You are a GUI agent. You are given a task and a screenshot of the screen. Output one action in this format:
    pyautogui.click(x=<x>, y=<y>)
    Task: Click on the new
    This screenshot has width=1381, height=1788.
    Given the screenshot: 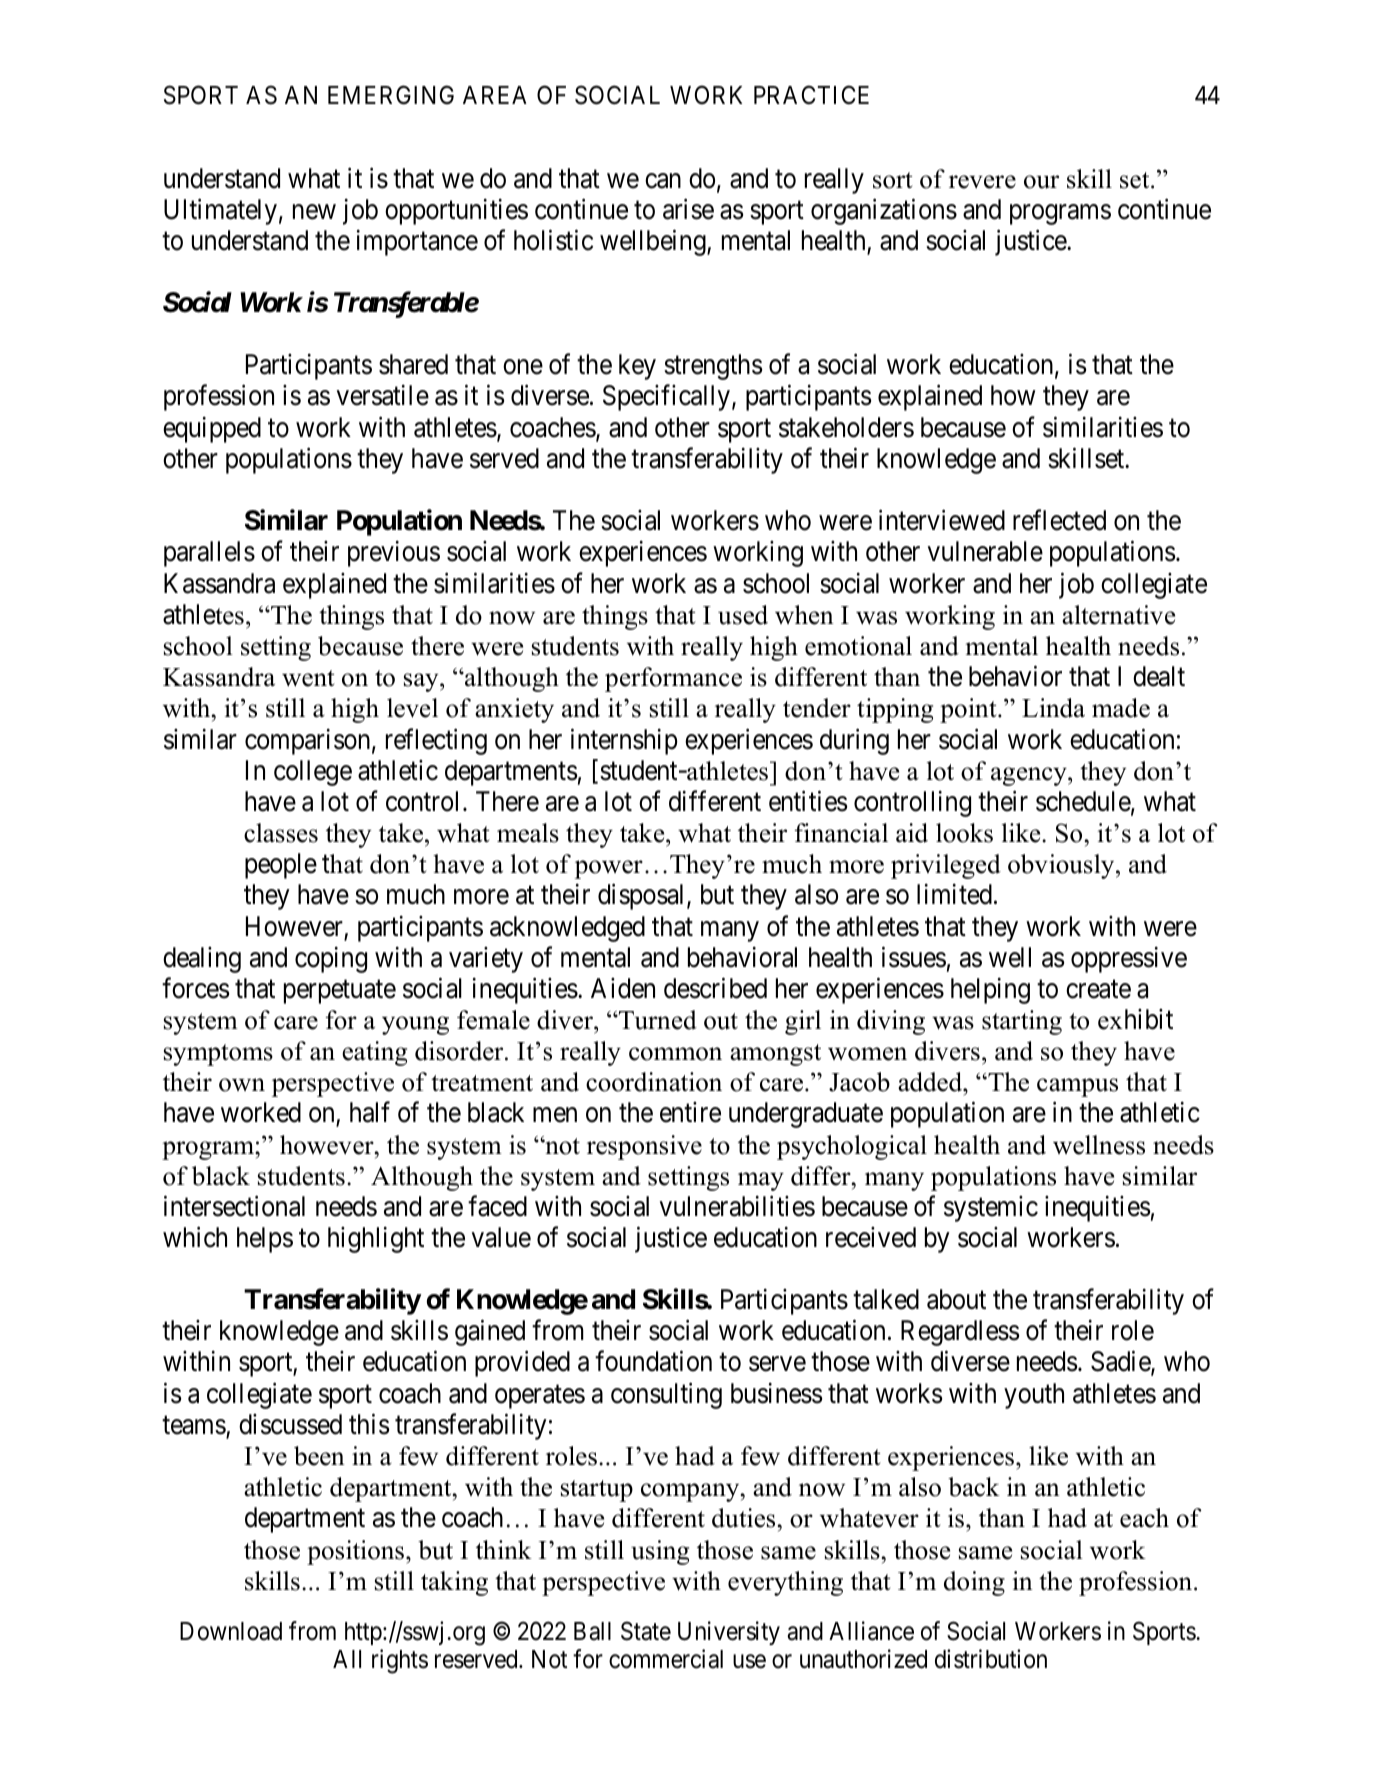 What is the action you would take?
    pyautogui.click(x=314, y=212)
